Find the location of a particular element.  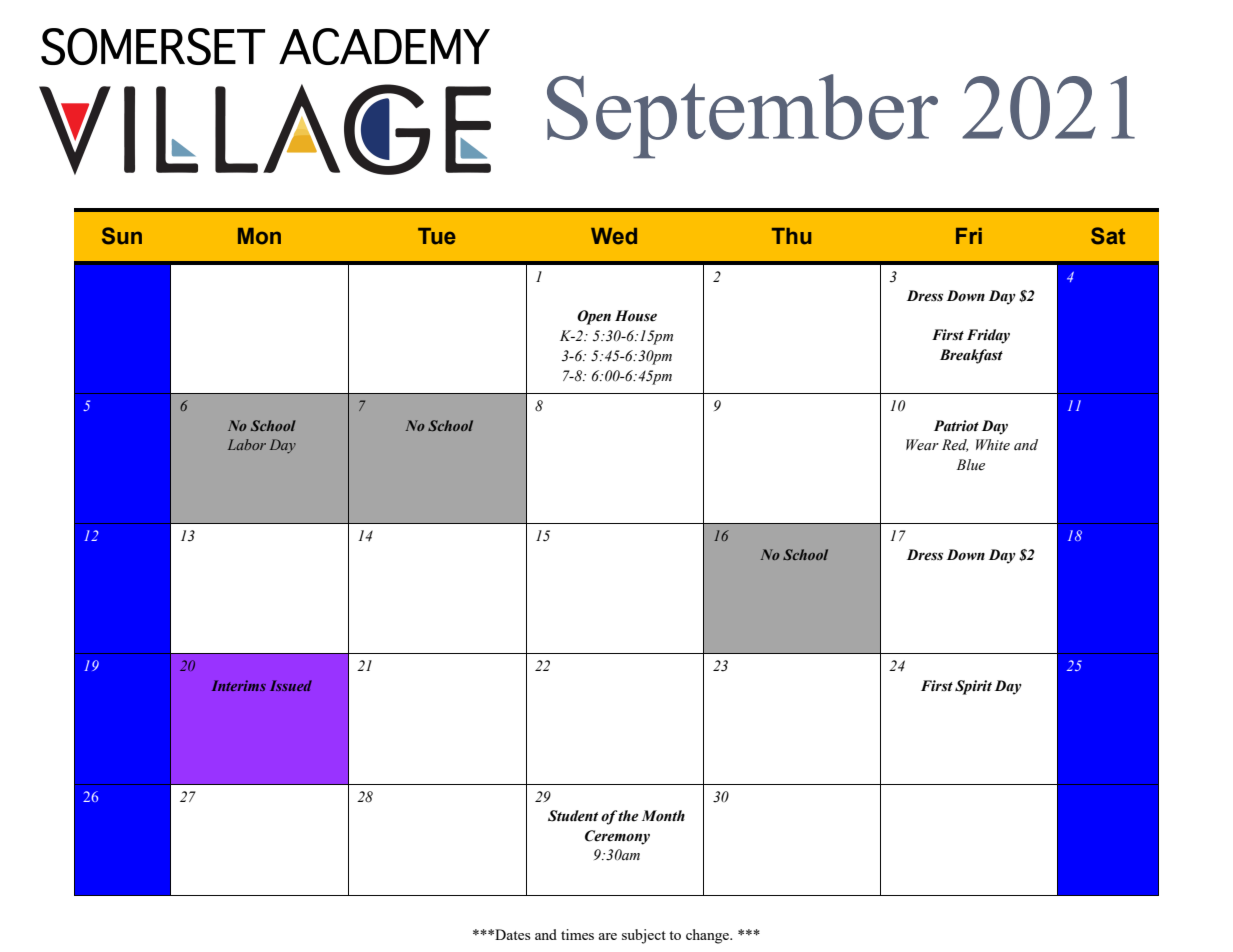

times is located at coordinates (577, 934).
